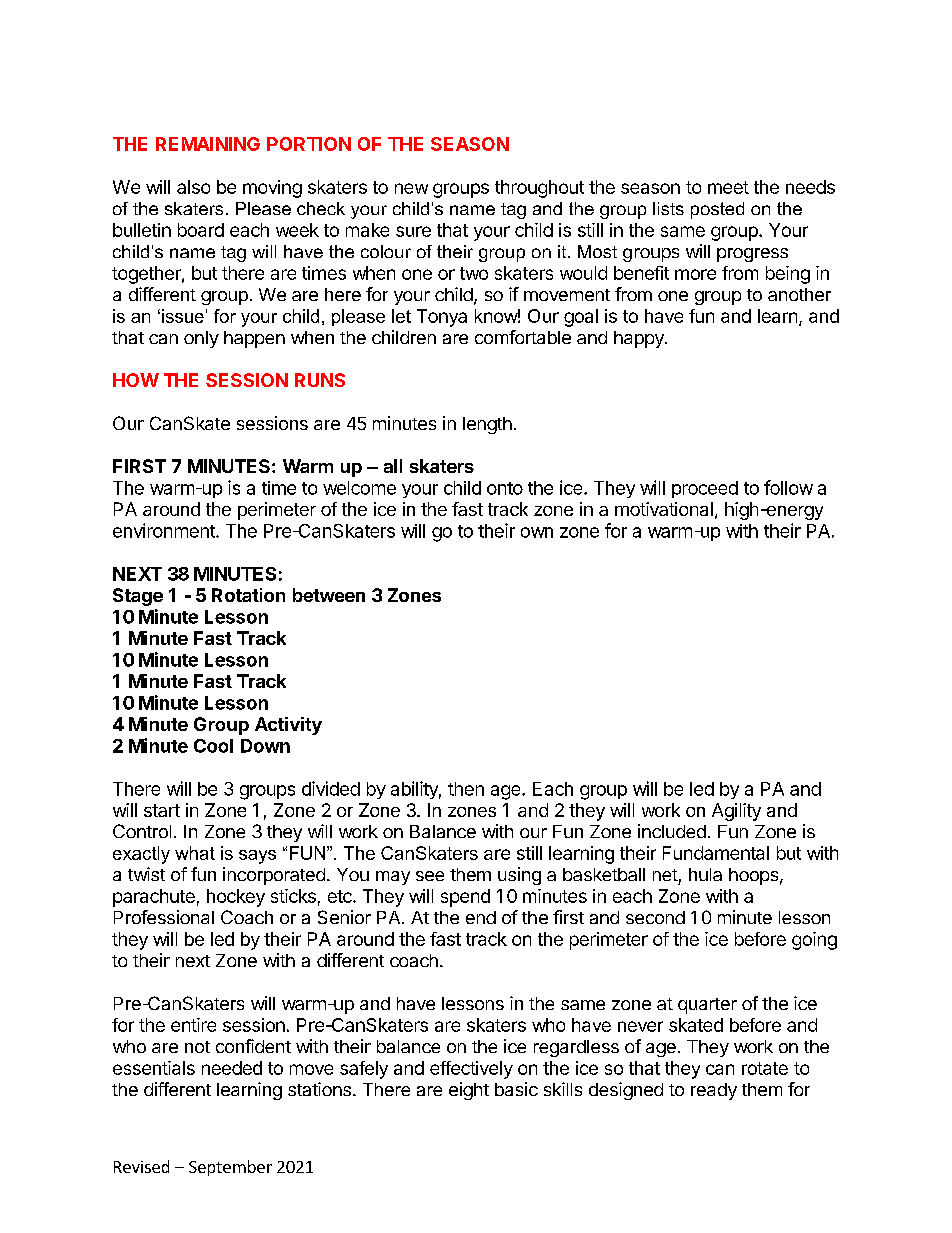 Image resolution: width=952 pixels, height=1233 pixels. What do you see at coordinates (411, 188) in the screenshot?
I see `new` at bounding box center [411, 188].
